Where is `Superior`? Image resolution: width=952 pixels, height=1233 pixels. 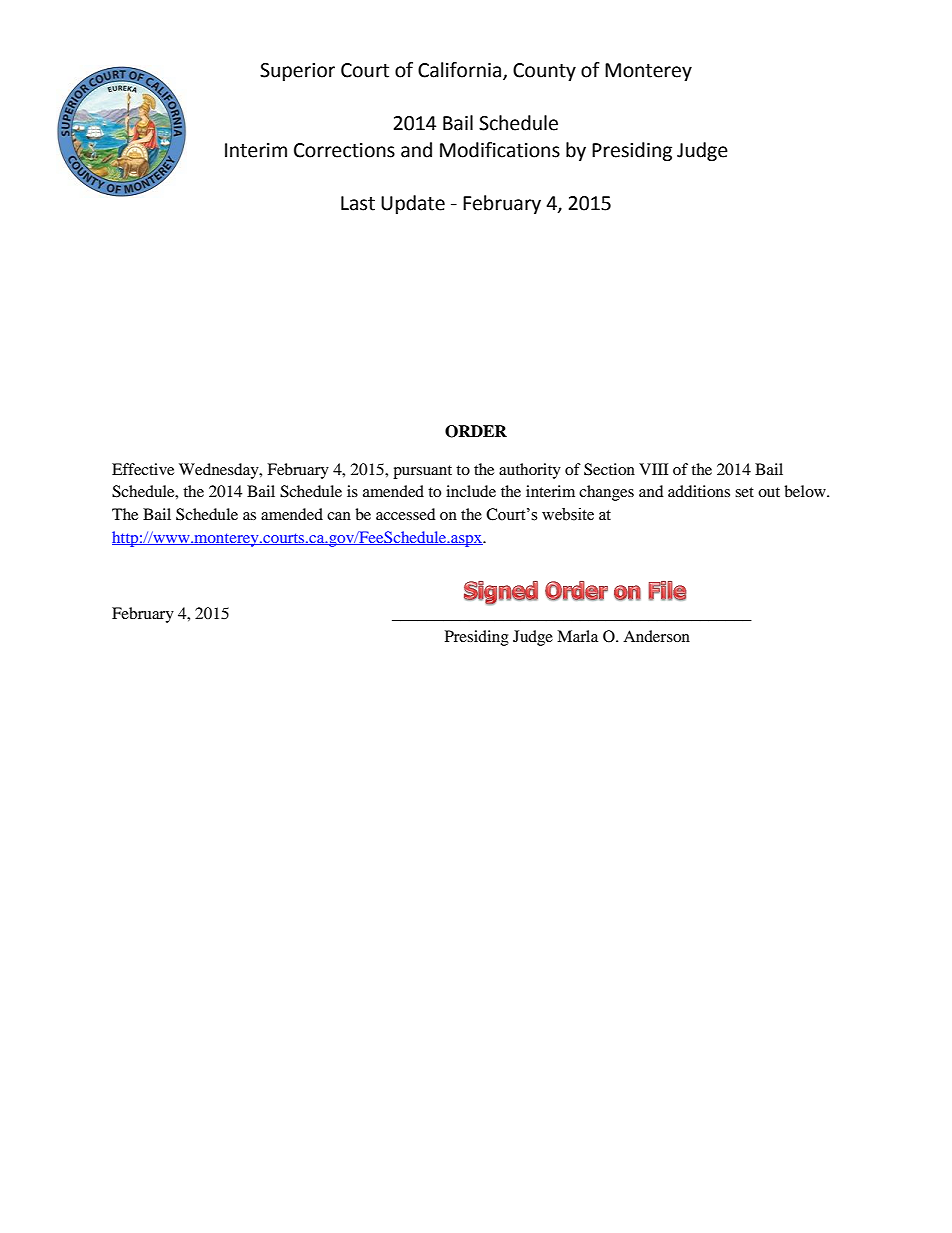
Superior is located at coordinates (297, 72).
